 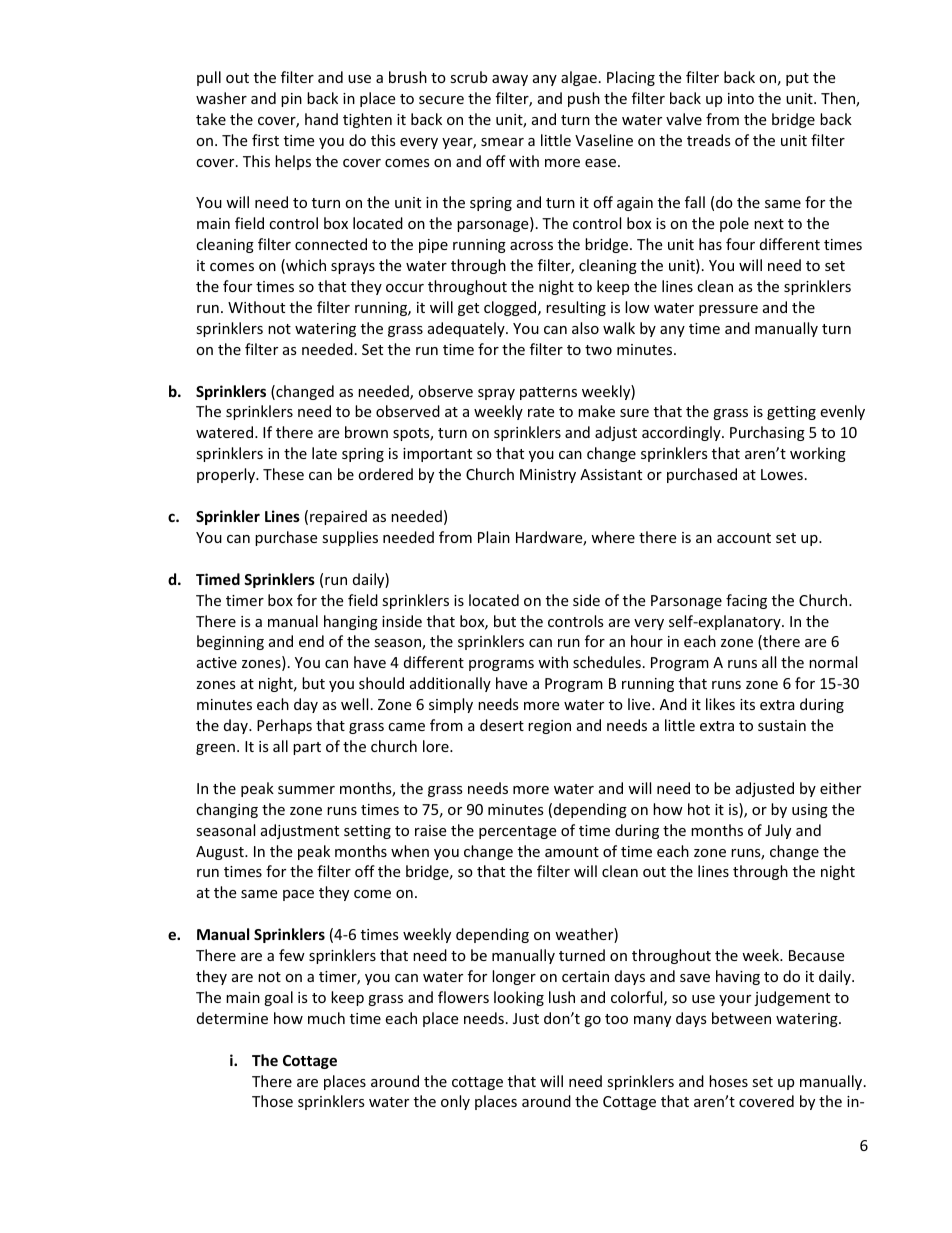 What do you see at coordinates (746, 601) in the screenshot?
I see `facing` at bounding box center [746, 601].
